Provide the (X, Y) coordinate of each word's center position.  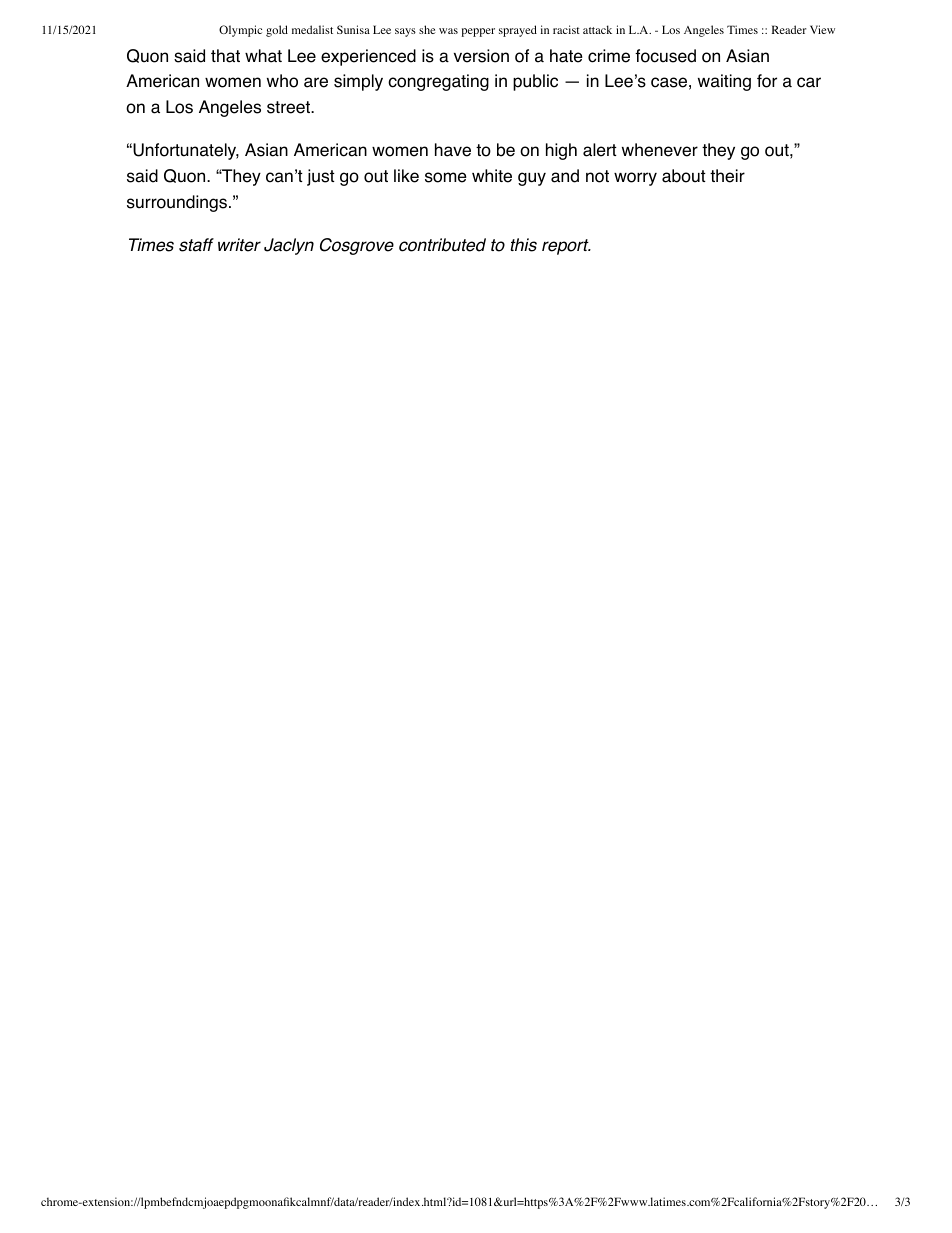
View (822, 29)
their (727, 176)
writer (239, 245)
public (535, 82)
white (492, 176)
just (321, 177)
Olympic (240, 31)
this (523, 245)
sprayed (518, 31)
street (289, 107)
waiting (724, 82)
